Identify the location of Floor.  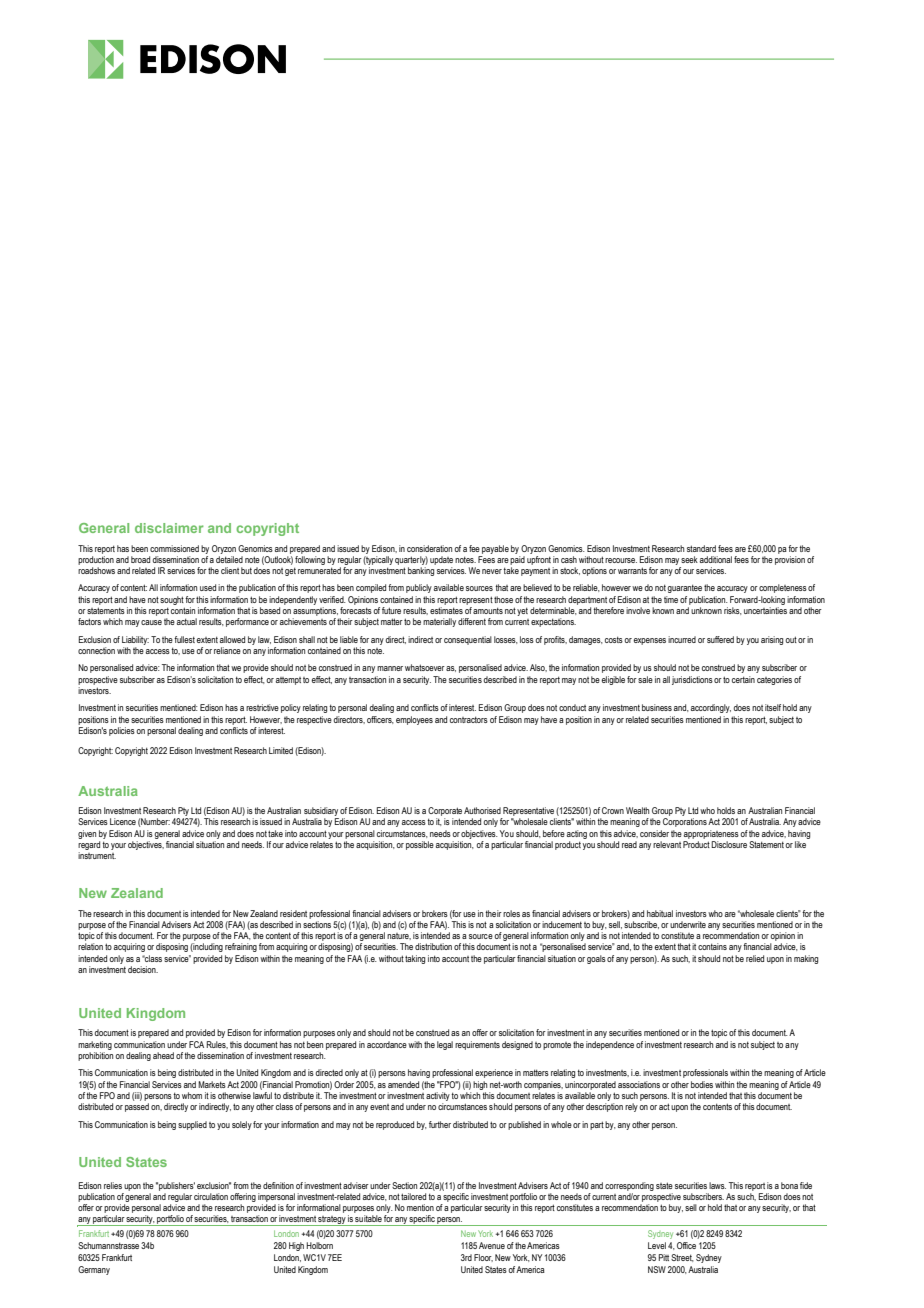
(483, 1258).
